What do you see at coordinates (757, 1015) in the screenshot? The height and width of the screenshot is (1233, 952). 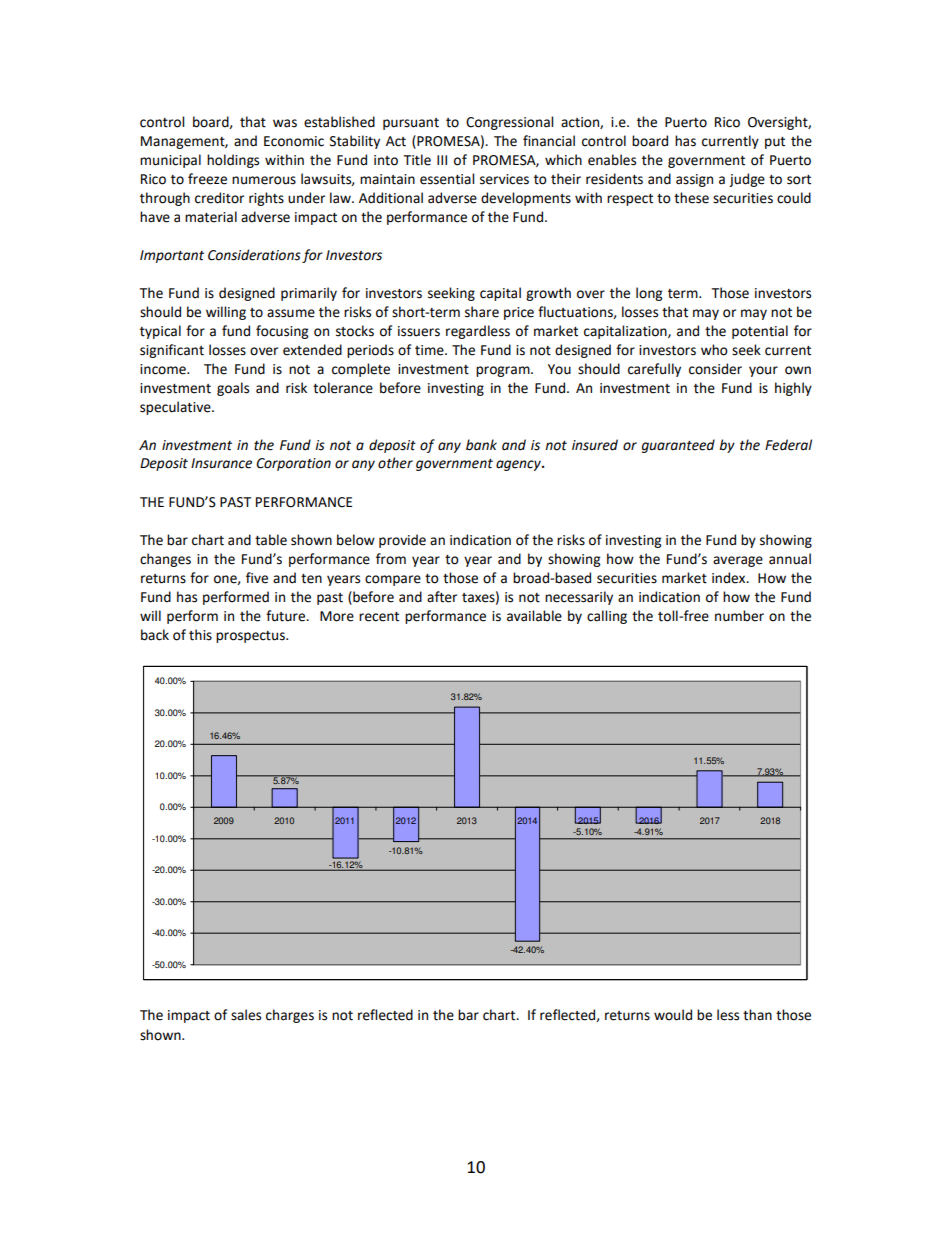 I see `than` at bounding box center [757, 1015].
